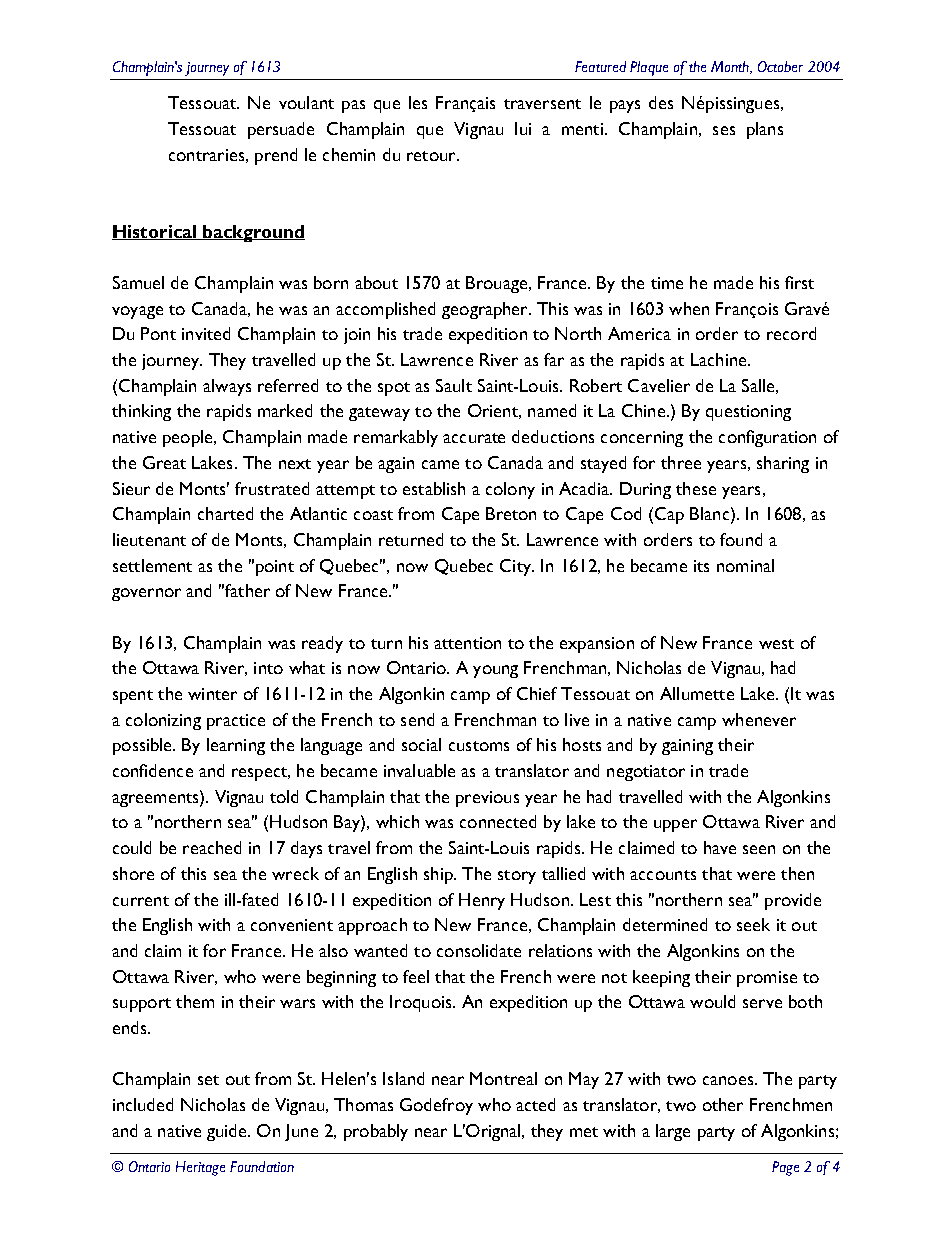 The height and width of the screenshot is (1233, 952). I want to click on accurate, so click(474, 438).
